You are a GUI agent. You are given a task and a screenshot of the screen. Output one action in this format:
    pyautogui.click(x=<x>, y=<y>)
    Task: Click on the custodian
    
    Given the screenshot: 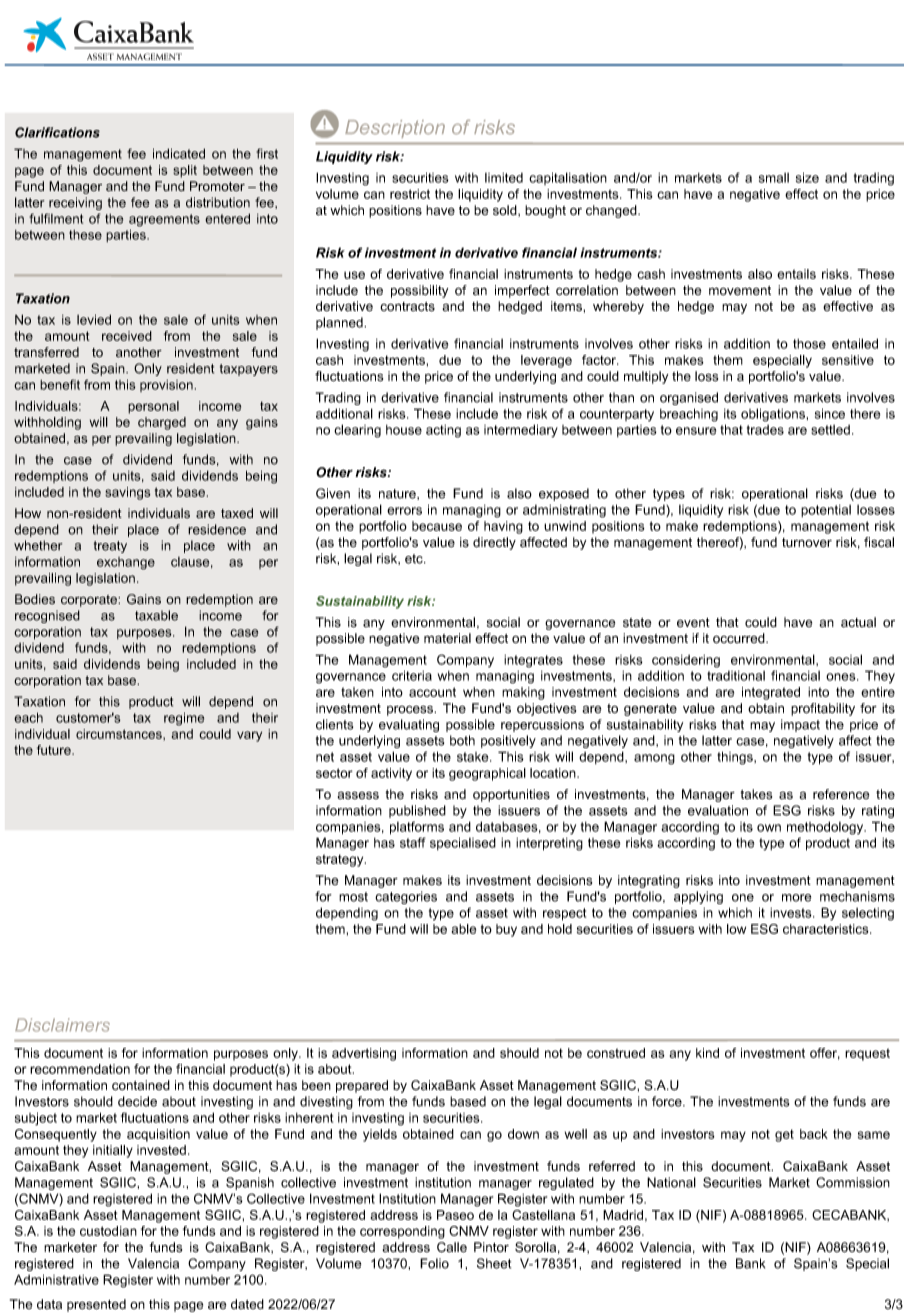 What is the action you would take?
    pyautogui.click(x=108, y=1231)
